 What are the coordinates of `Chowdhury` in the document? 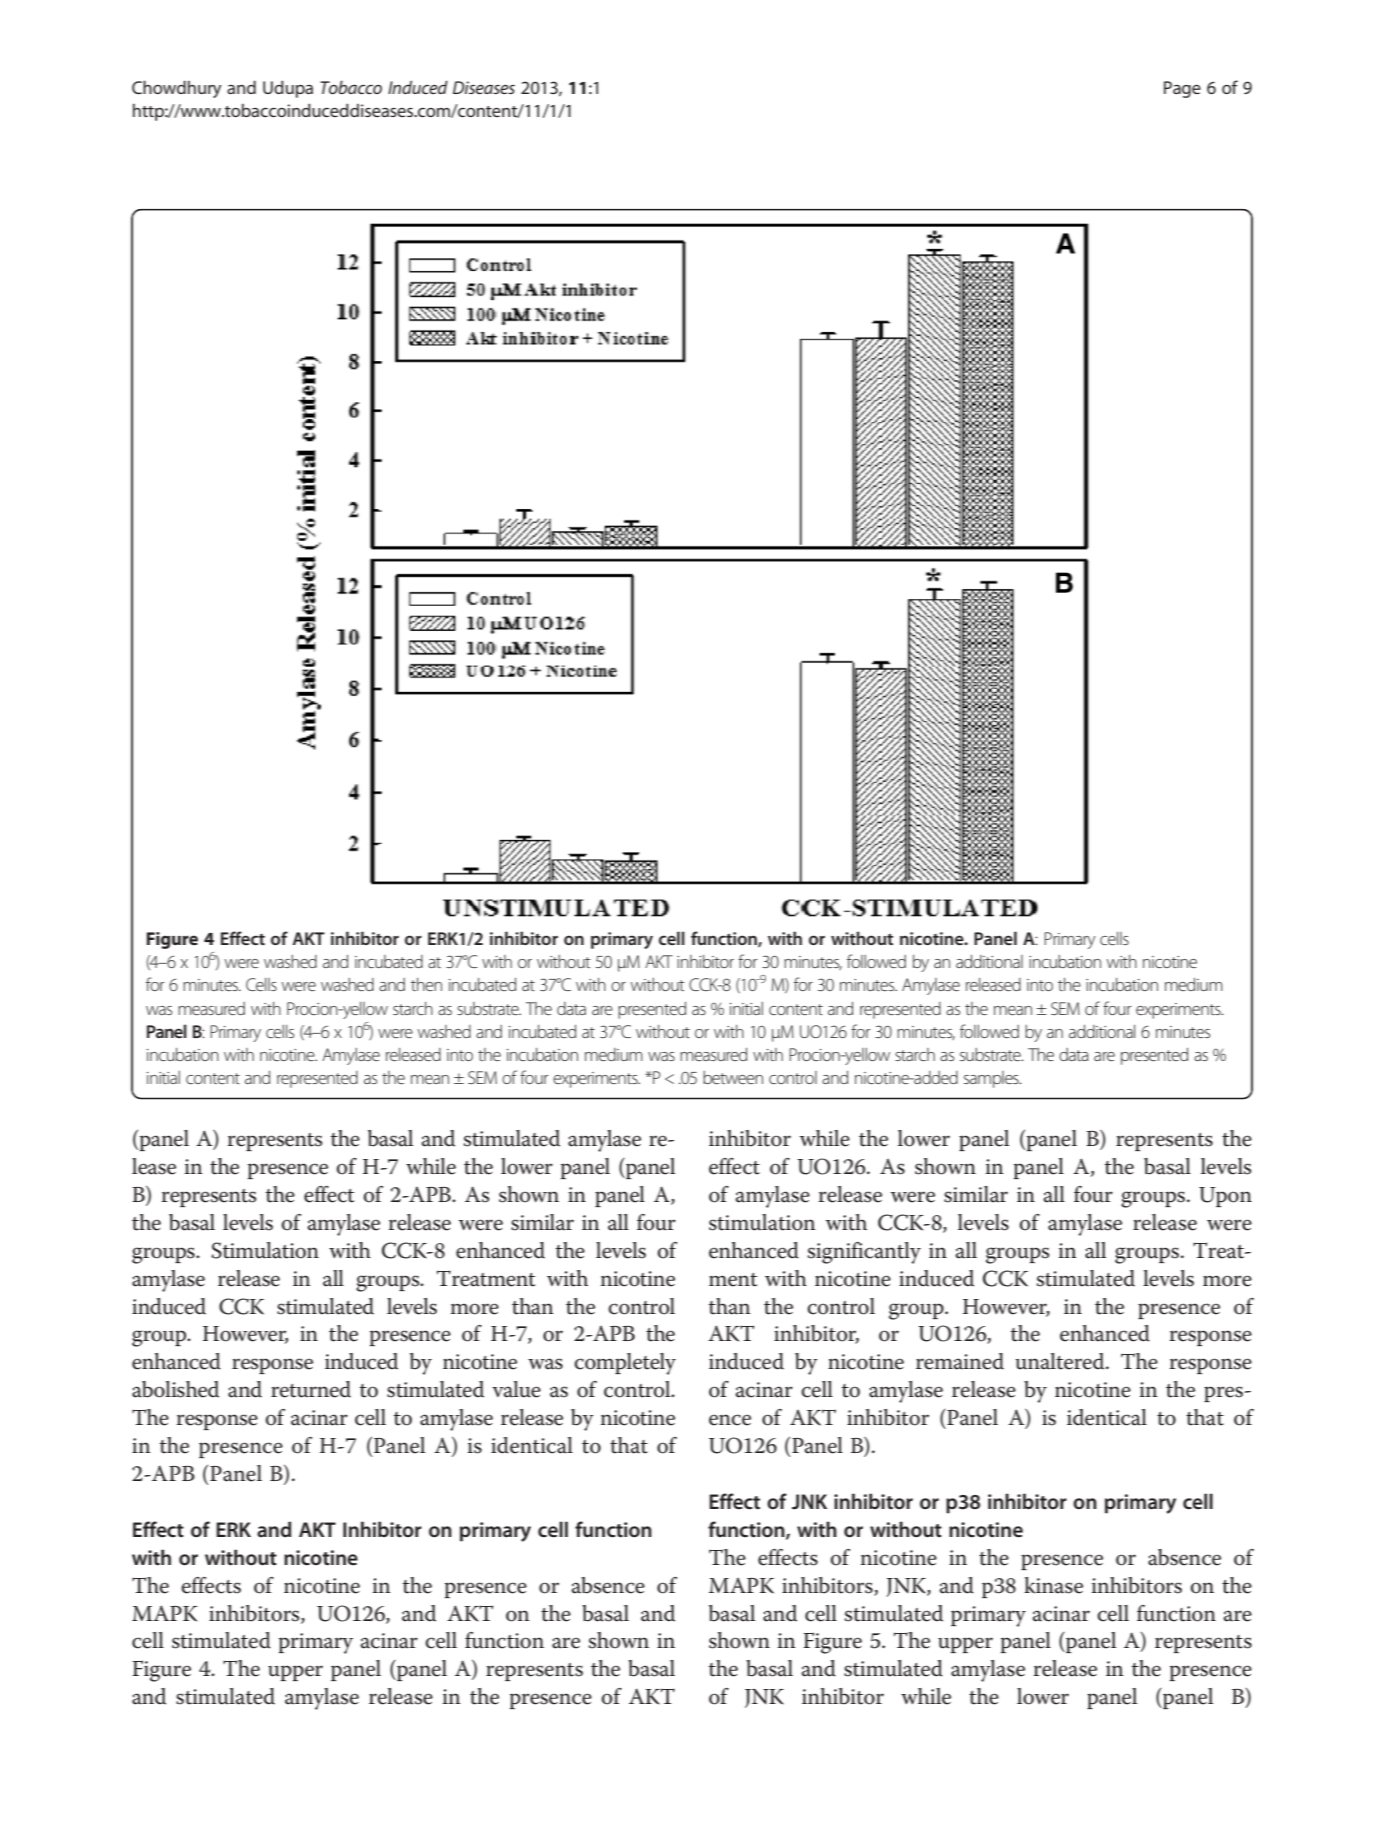 It's located at (177, 89).
